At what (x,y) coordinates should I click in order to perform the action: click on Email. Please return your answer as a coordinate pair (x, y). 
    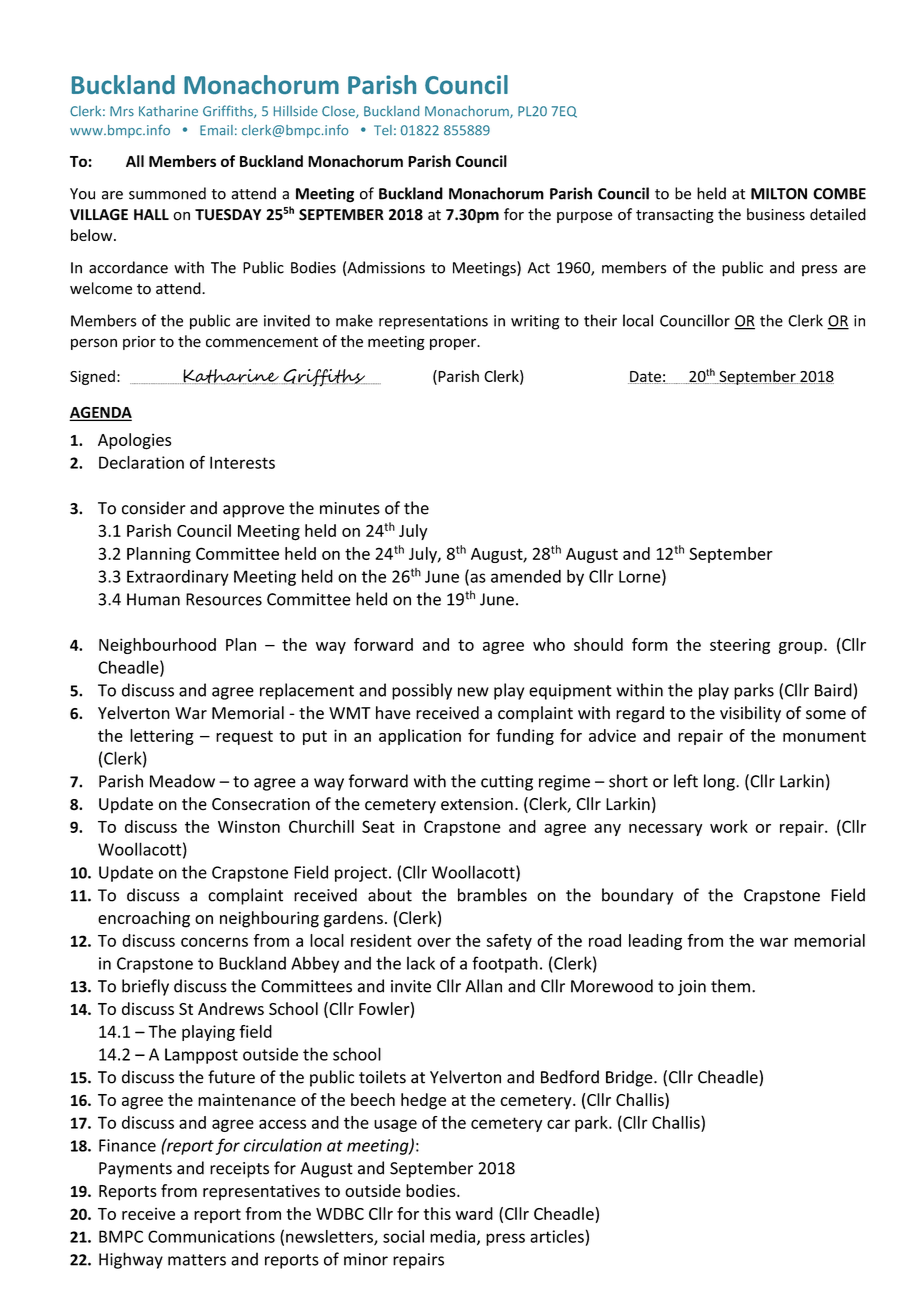
    Looking at the image, I should click on (216, 130).
